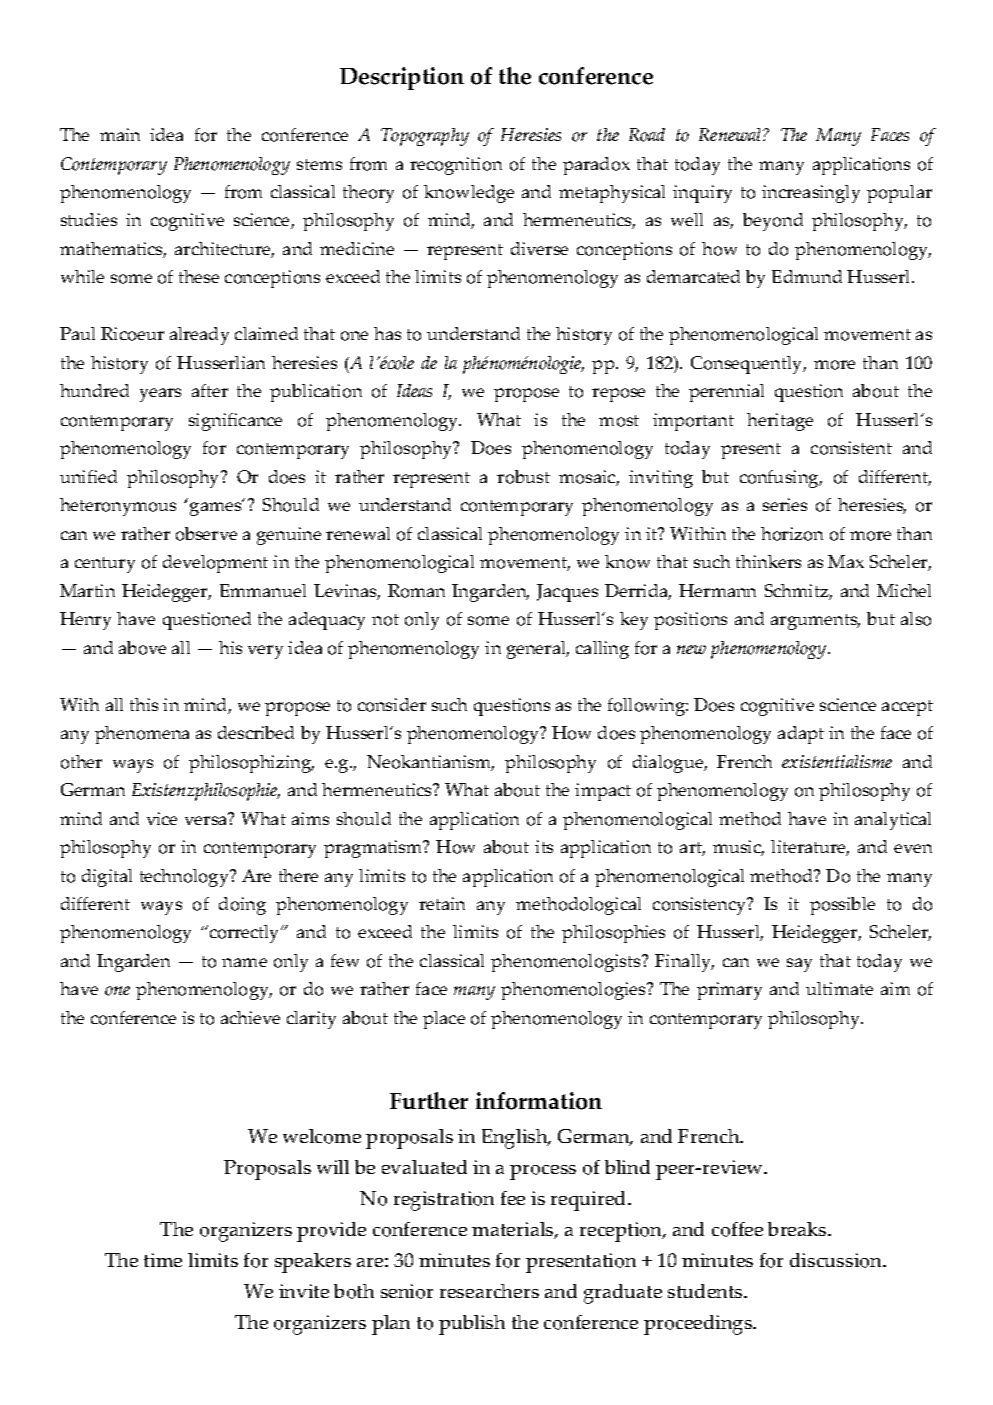 This document has height=1405, width=993. Describe the element at coordinates (780, 422) in the document. I see `heritage` at that location.
